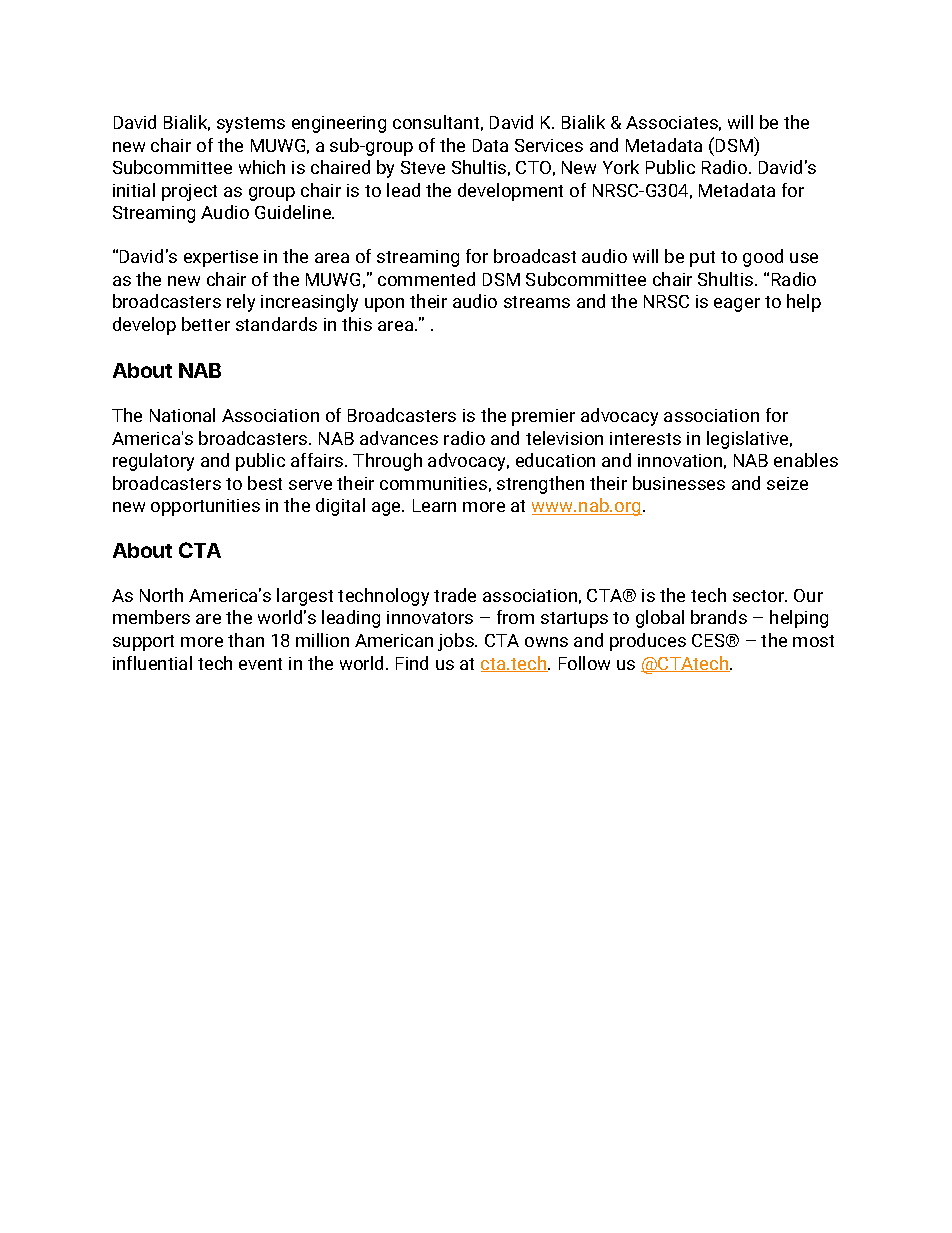 Image resolution: width=952 pixels, height=1233 pixels. Describe the element at coordinates (205, 507) in the image. I see `opportunities` at that location.
